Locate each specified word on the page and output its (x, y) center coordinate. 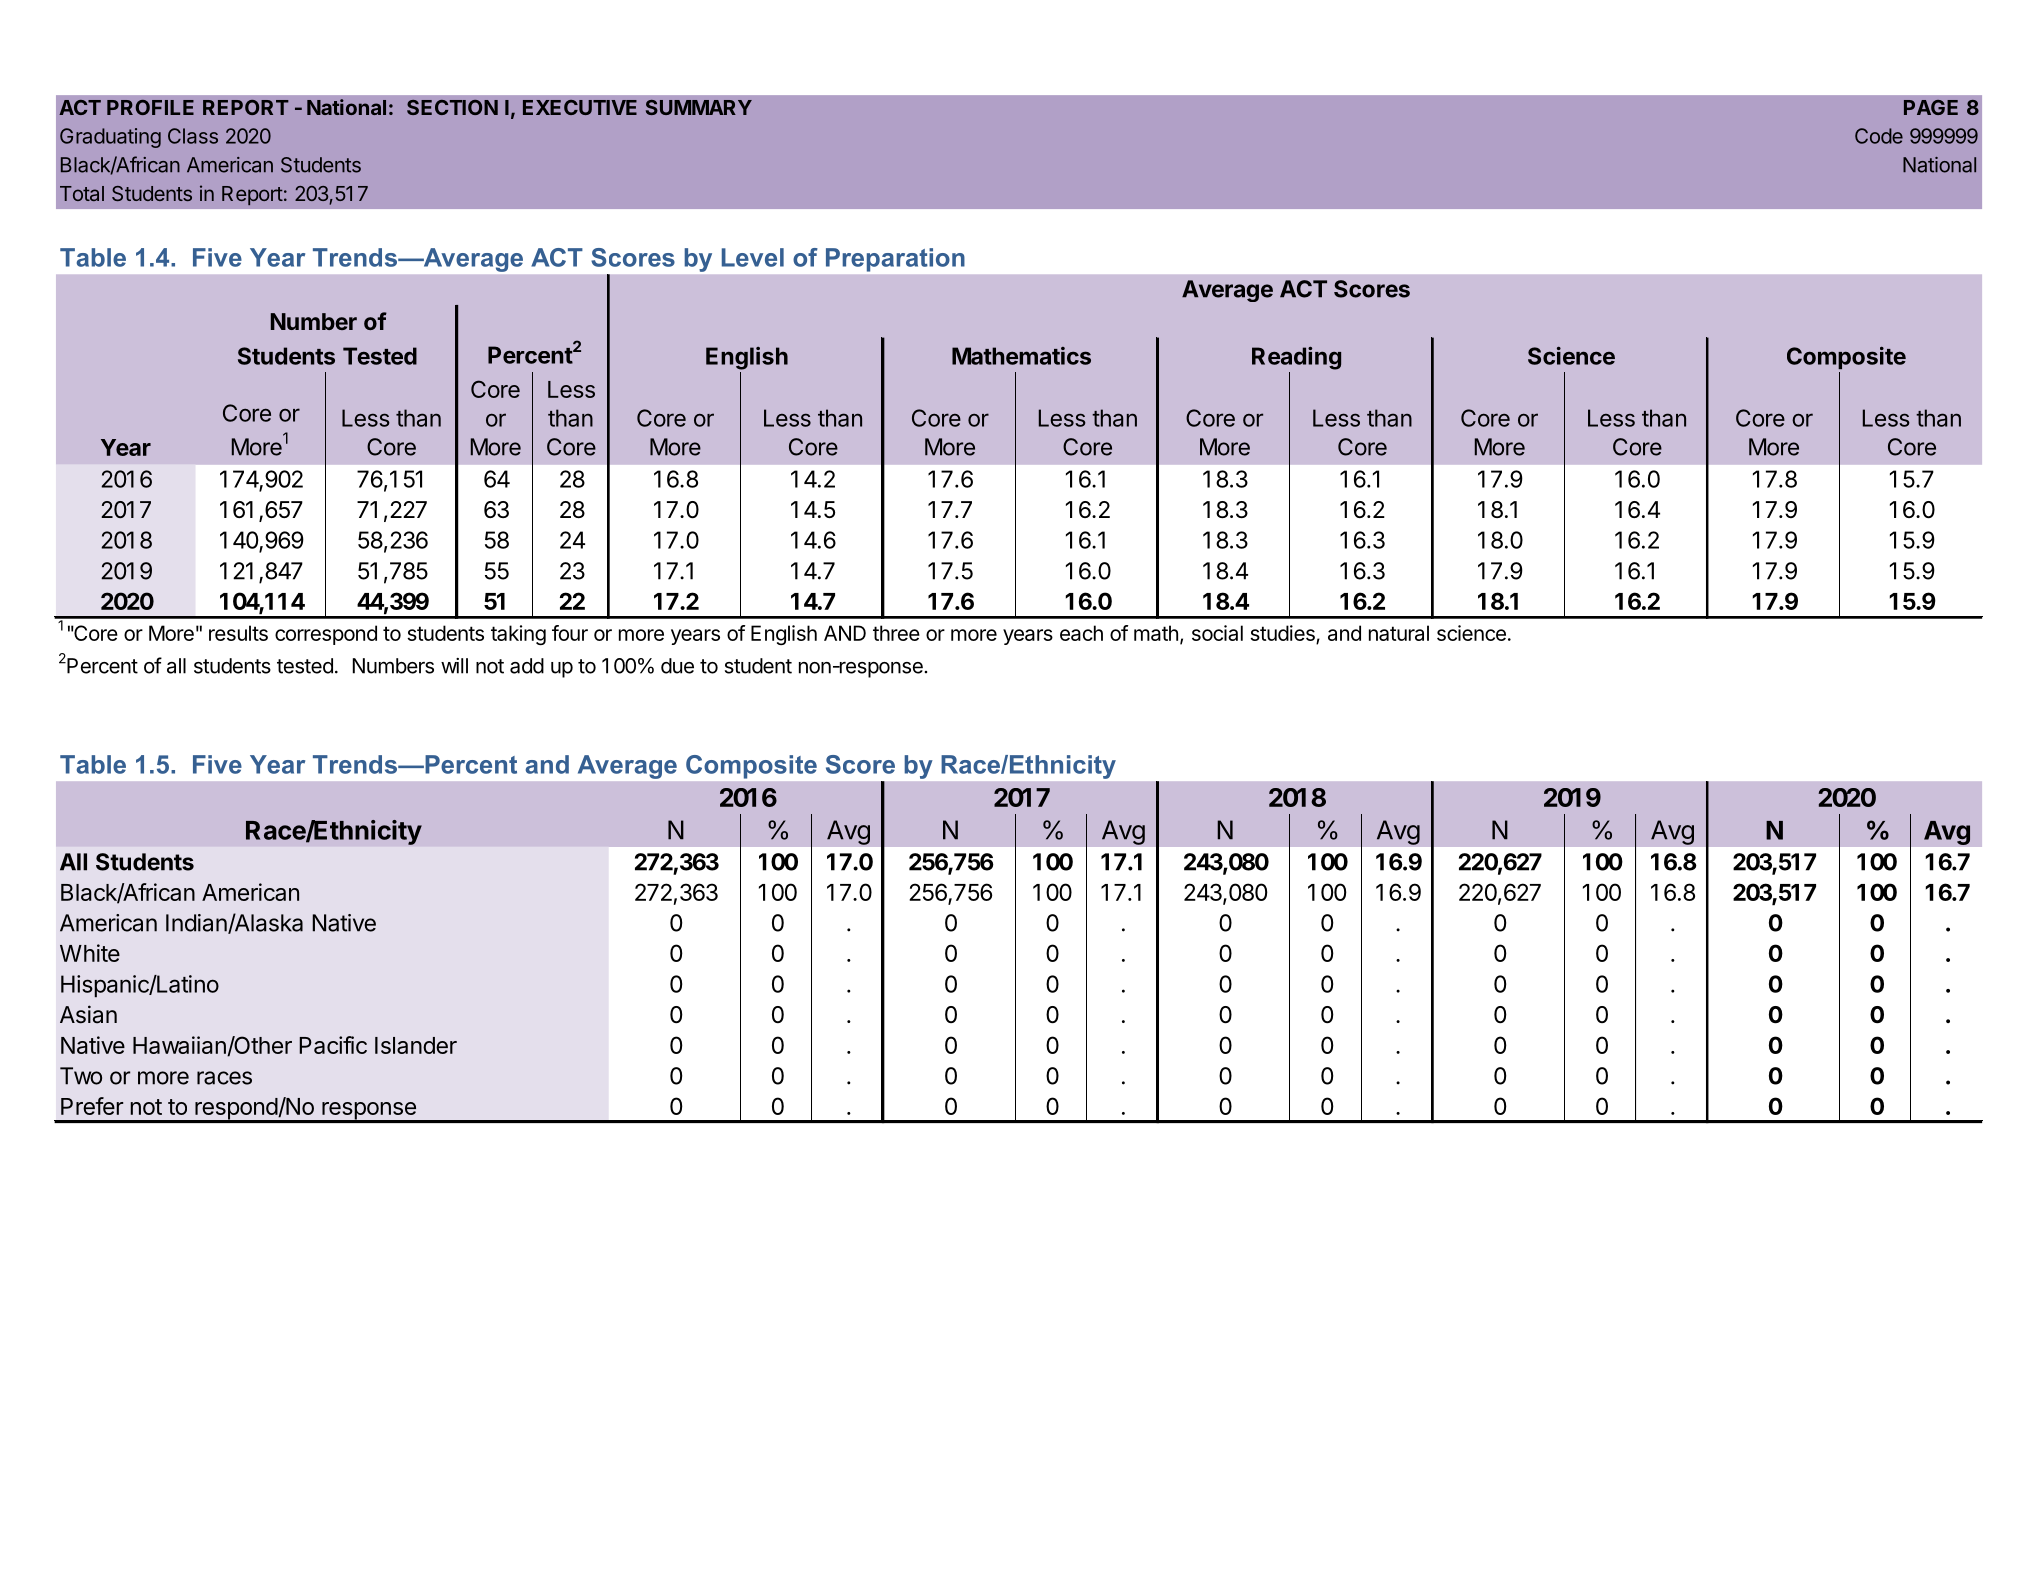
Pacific (333, 1045)
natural (1399, 633)
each (1081, 633)
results (238, 633)
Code (1879, 136)
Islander (416, 1045)
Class (193, 136)
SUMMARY (699, 107)
